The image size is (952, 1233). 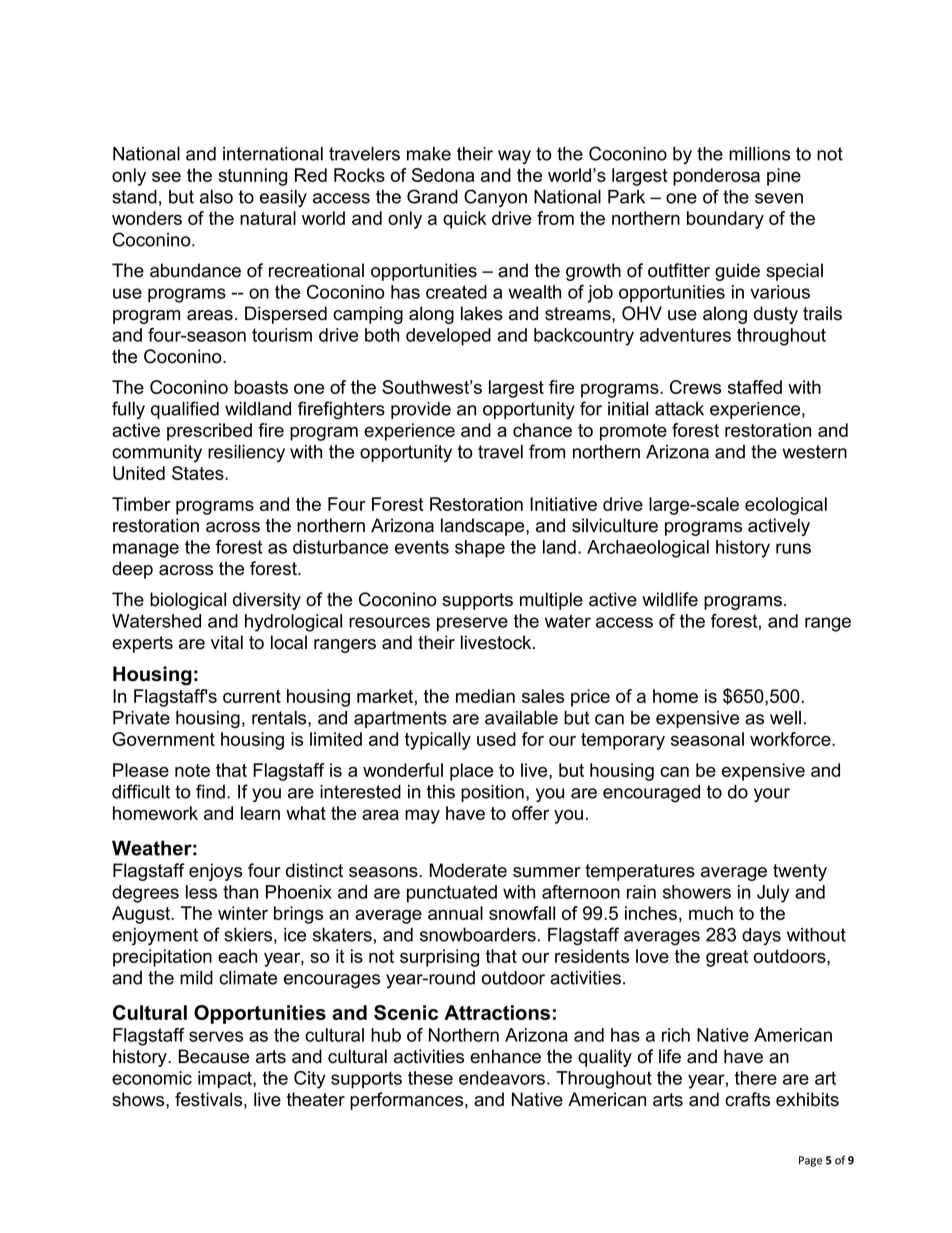 What do you see at coordinates (216, 197) in the screenshot?
I see `also` at bounding box center [216, 197].
